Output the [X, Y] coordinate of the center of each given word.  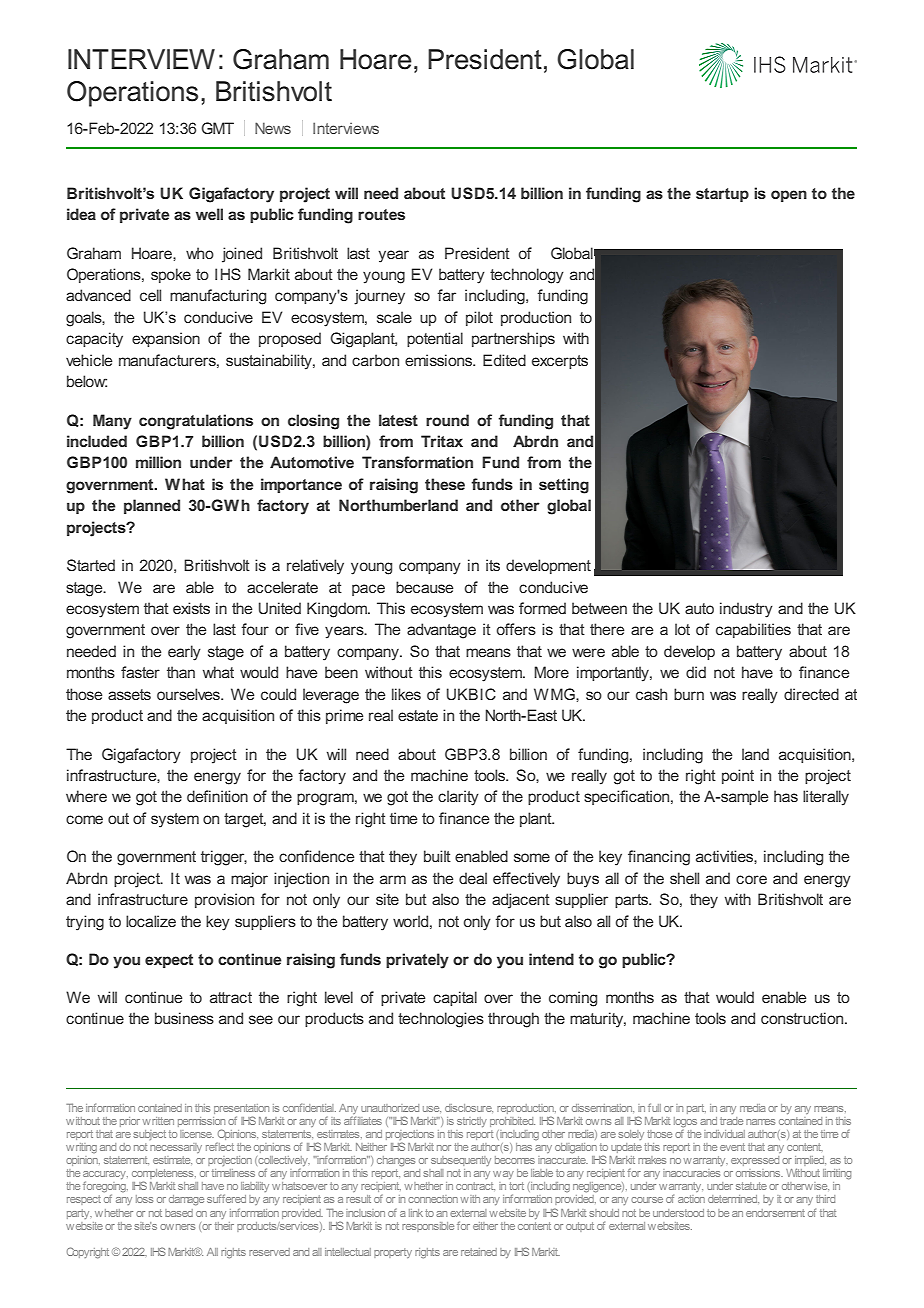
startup [722, 195]
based [179, 1213]
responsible [428, 1227]
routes [381, 214]
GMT [217, 128]
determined [733, 1199]
